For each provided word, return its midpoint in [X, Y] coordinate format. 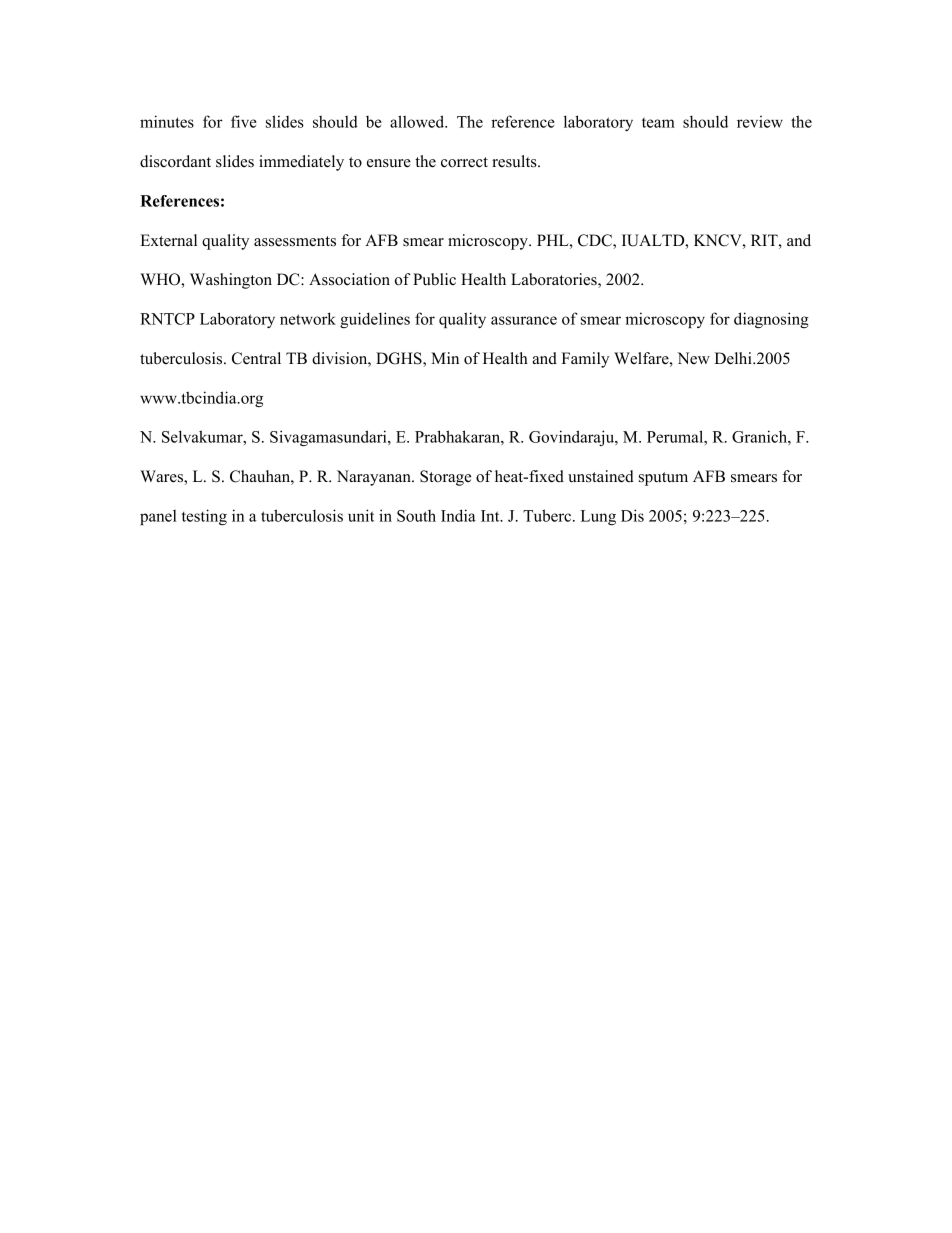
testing [204, 517]
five [244, 121]
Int [491, 516]
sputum [663, 479]
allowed [418, 121]
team [658, 123]
